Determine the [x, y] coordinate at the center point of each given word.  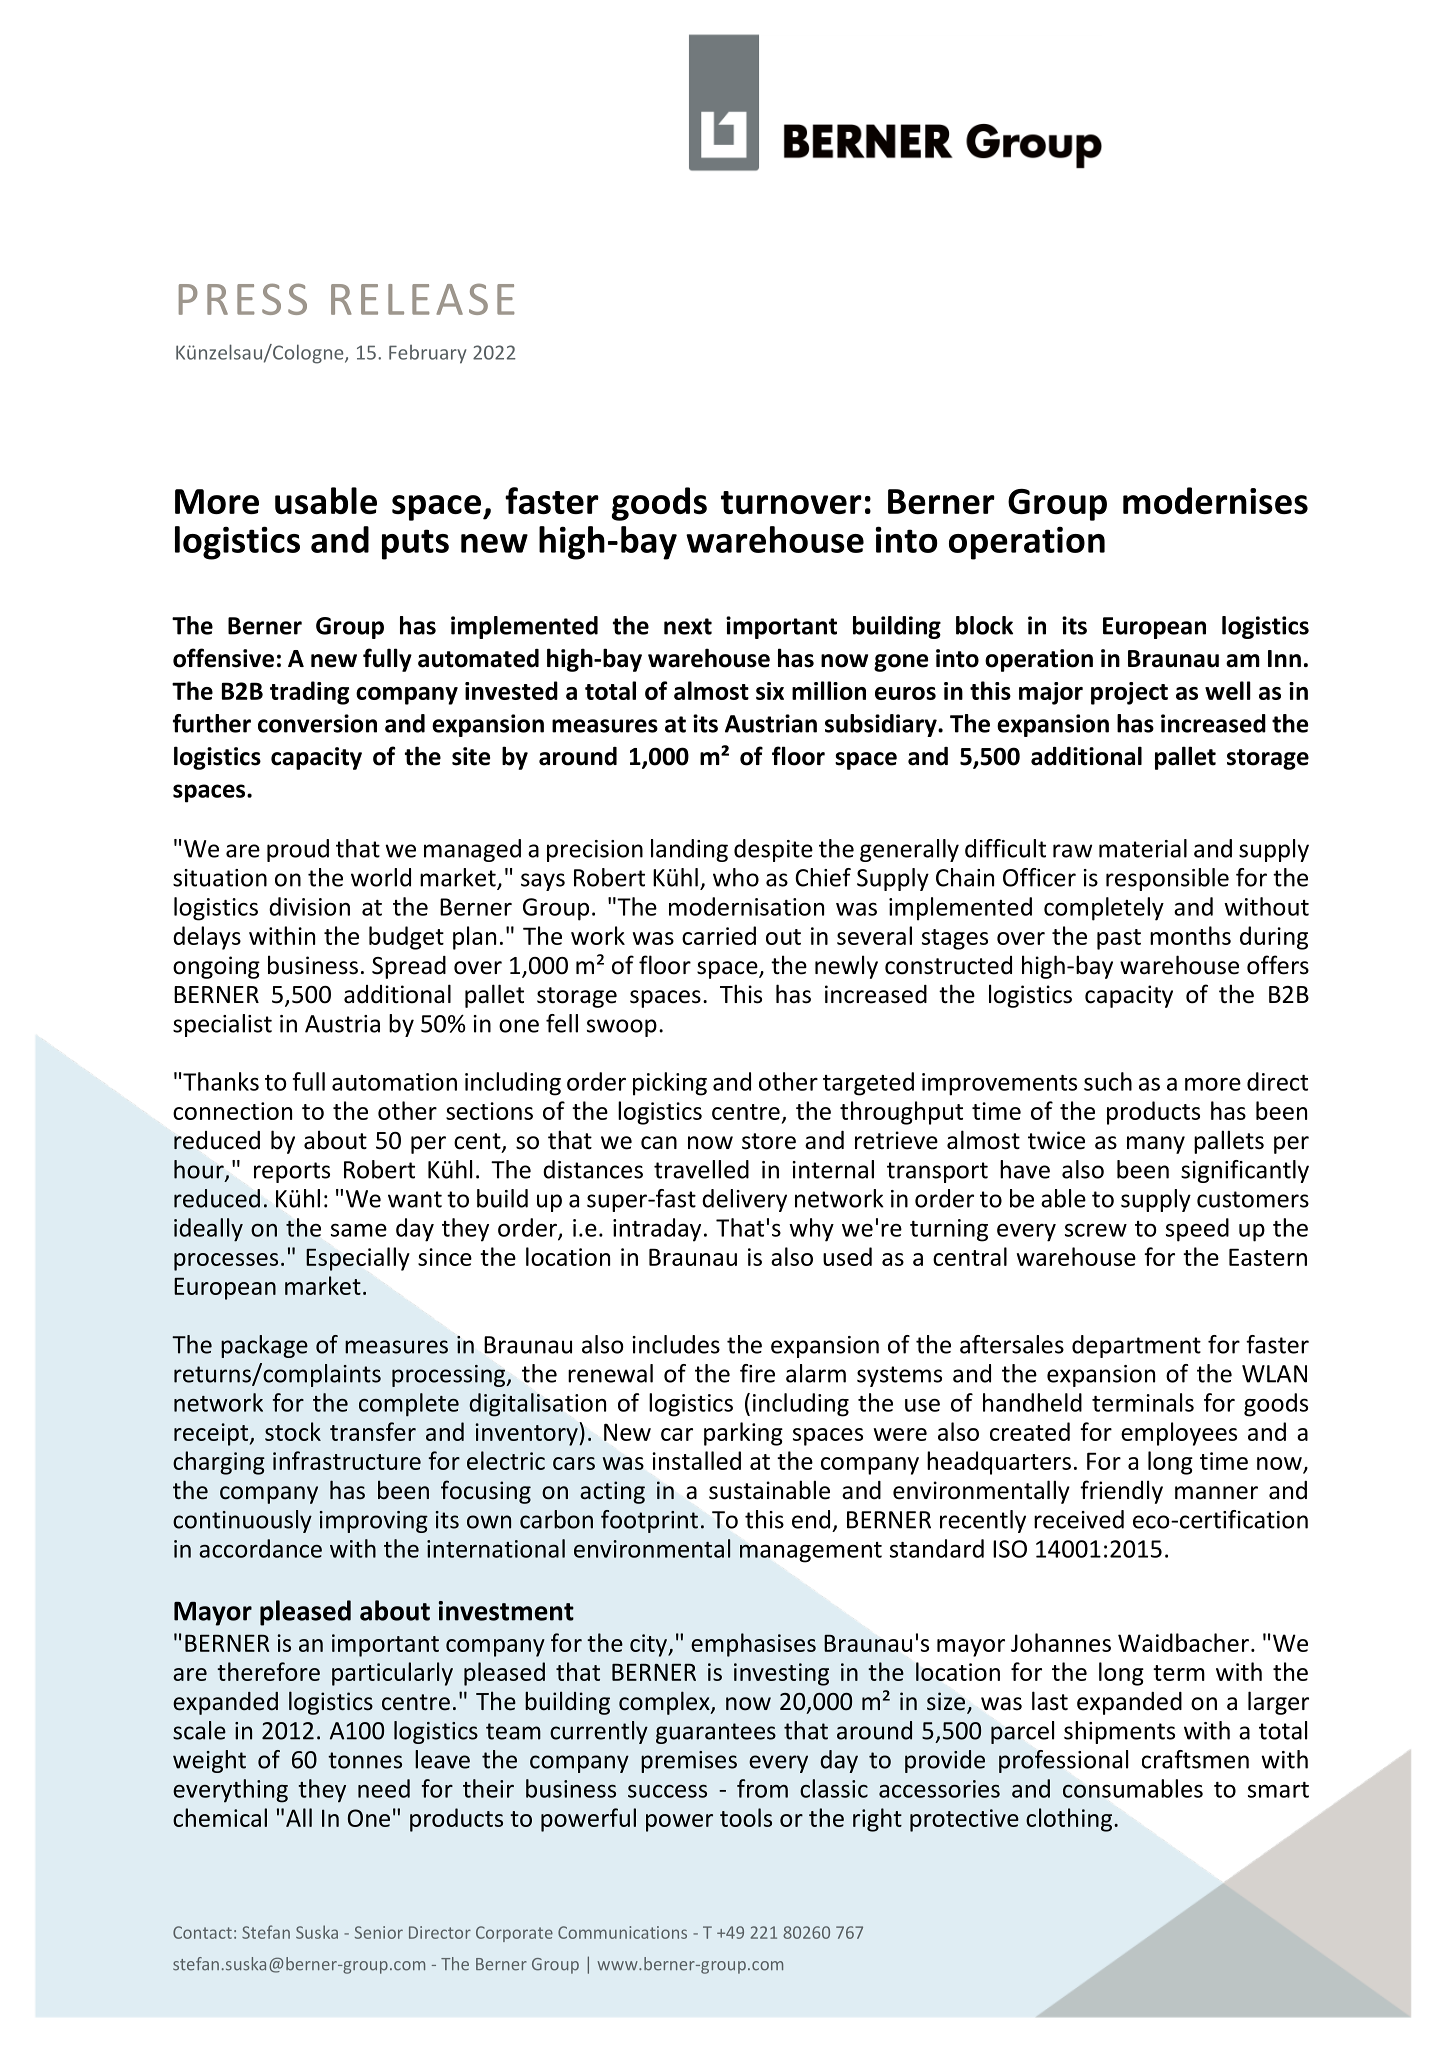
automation [394, 1082]
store [769, 1141]
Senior [379, 1932]
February [428, 354]
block [984, 625]
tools [746, 1817]
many [1156, 1145]
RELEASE [422, 299]
